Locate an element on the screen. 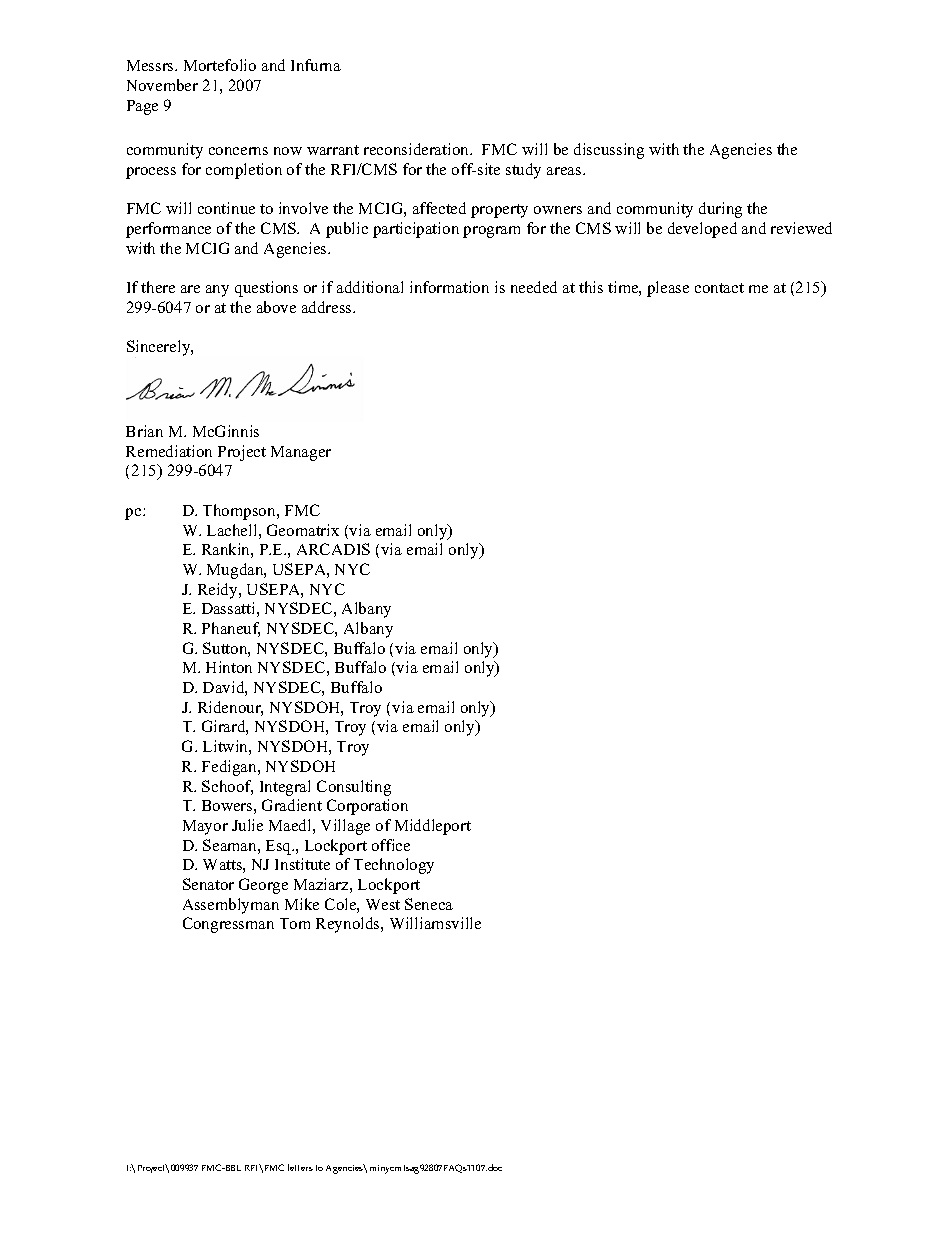 This screenshot has width=952, height=1233. discussing is located at coordinates (609, 151).
